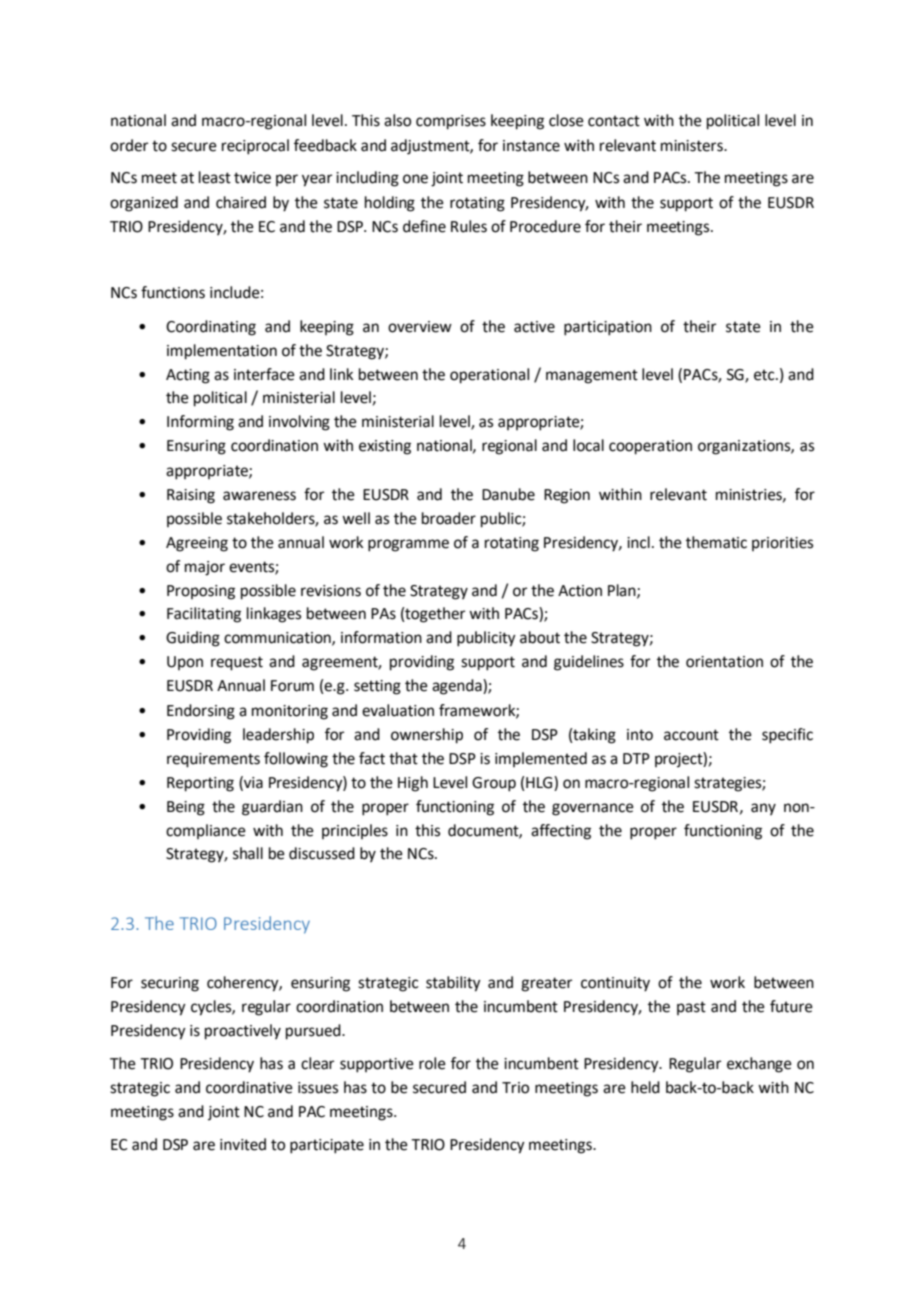 This document has width=924, height=1308. Describe the element at coordinates (243, 1144) in the document. I see `invited` at that location.
